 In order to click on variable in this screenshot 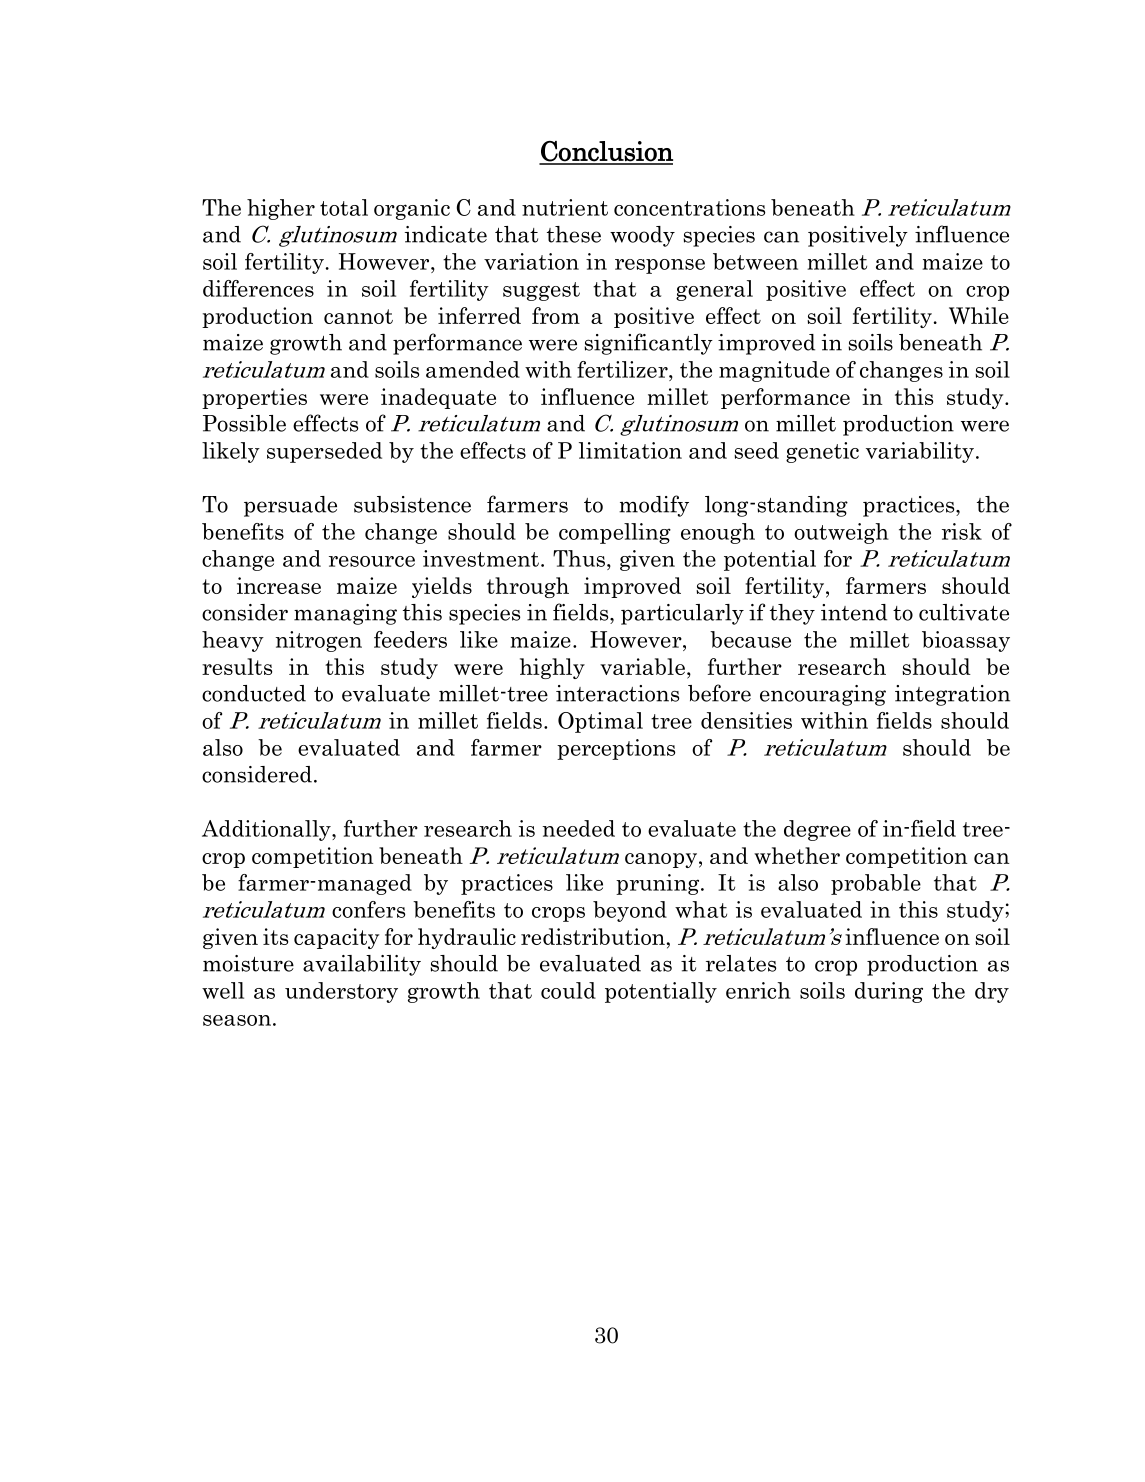, I will do `click(644, 668)`.
